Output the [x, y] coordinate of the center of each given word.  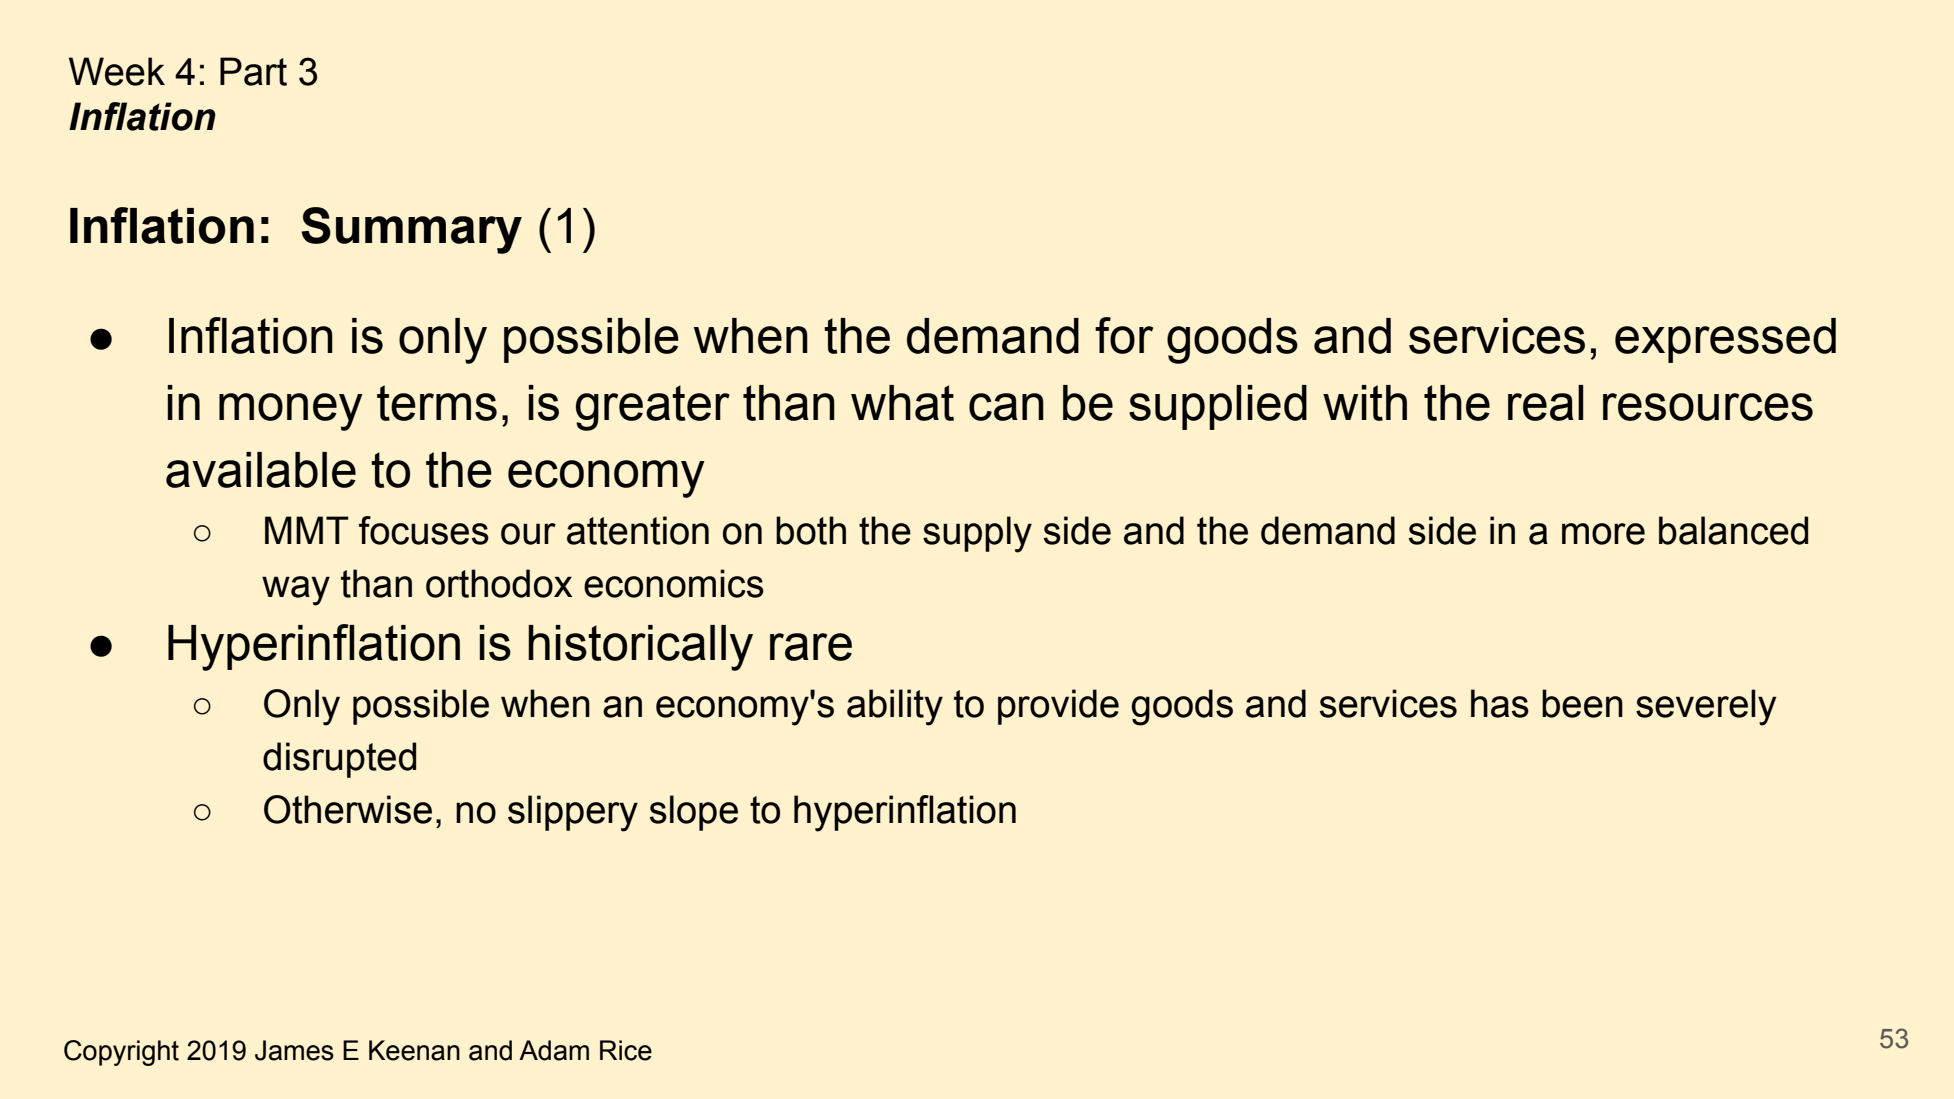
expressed [1725, 340]
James [294, 1050]
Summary [411, 230]
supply [977, 534]
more [1603, 534]
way [296, 591]
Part [253, 71]
